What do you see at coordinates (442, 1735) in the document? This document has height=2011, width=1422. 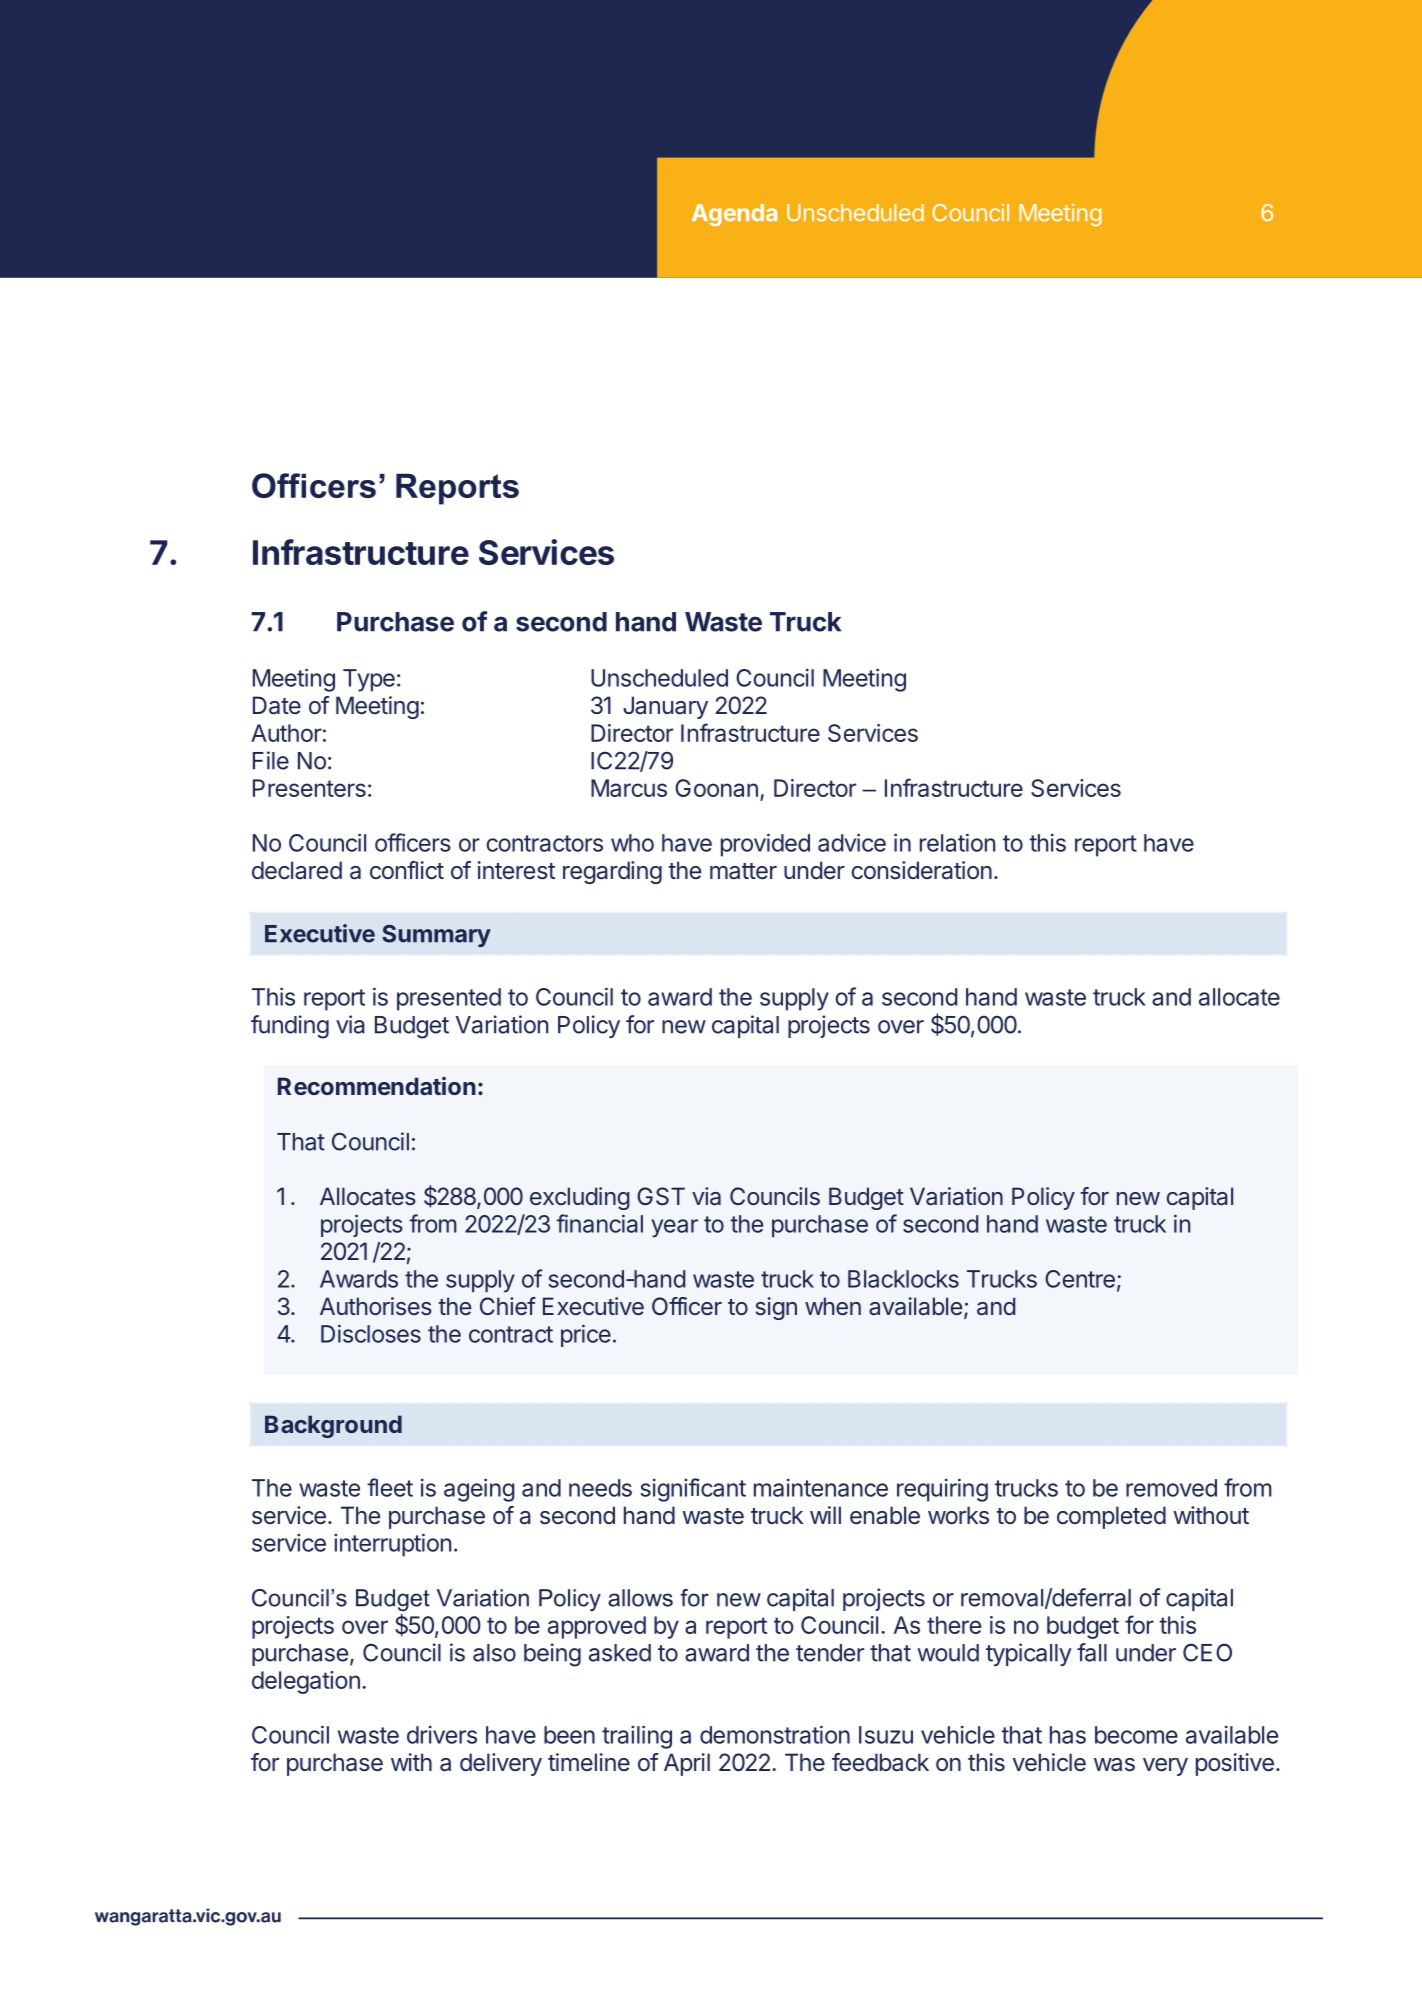 I see `drivers` at bounding box center [442, 1735].
